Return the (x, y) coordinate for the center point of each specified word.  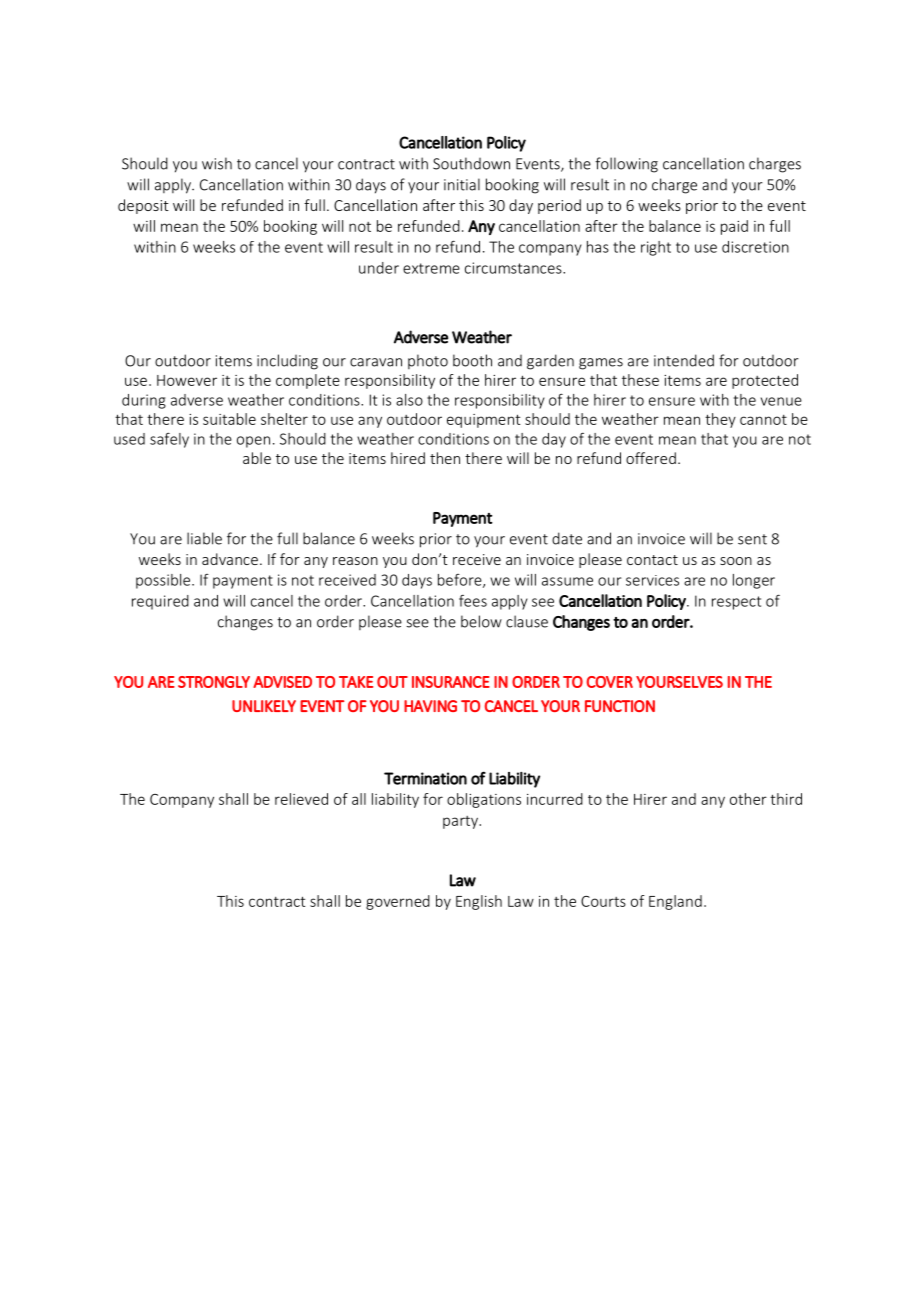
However (187, 380)
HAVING (430, 706)
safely (169, 440)
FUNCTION (620, 706)
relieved (301, 799)
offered (651, 458)
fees (473, 601)
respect (736, 603)
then (445, 458)
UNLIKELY (264, 706)
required (160, 602)
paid (734, 227)
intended (684, 360)
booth (472, 360)
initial (462, 184)
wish (217, 163)
